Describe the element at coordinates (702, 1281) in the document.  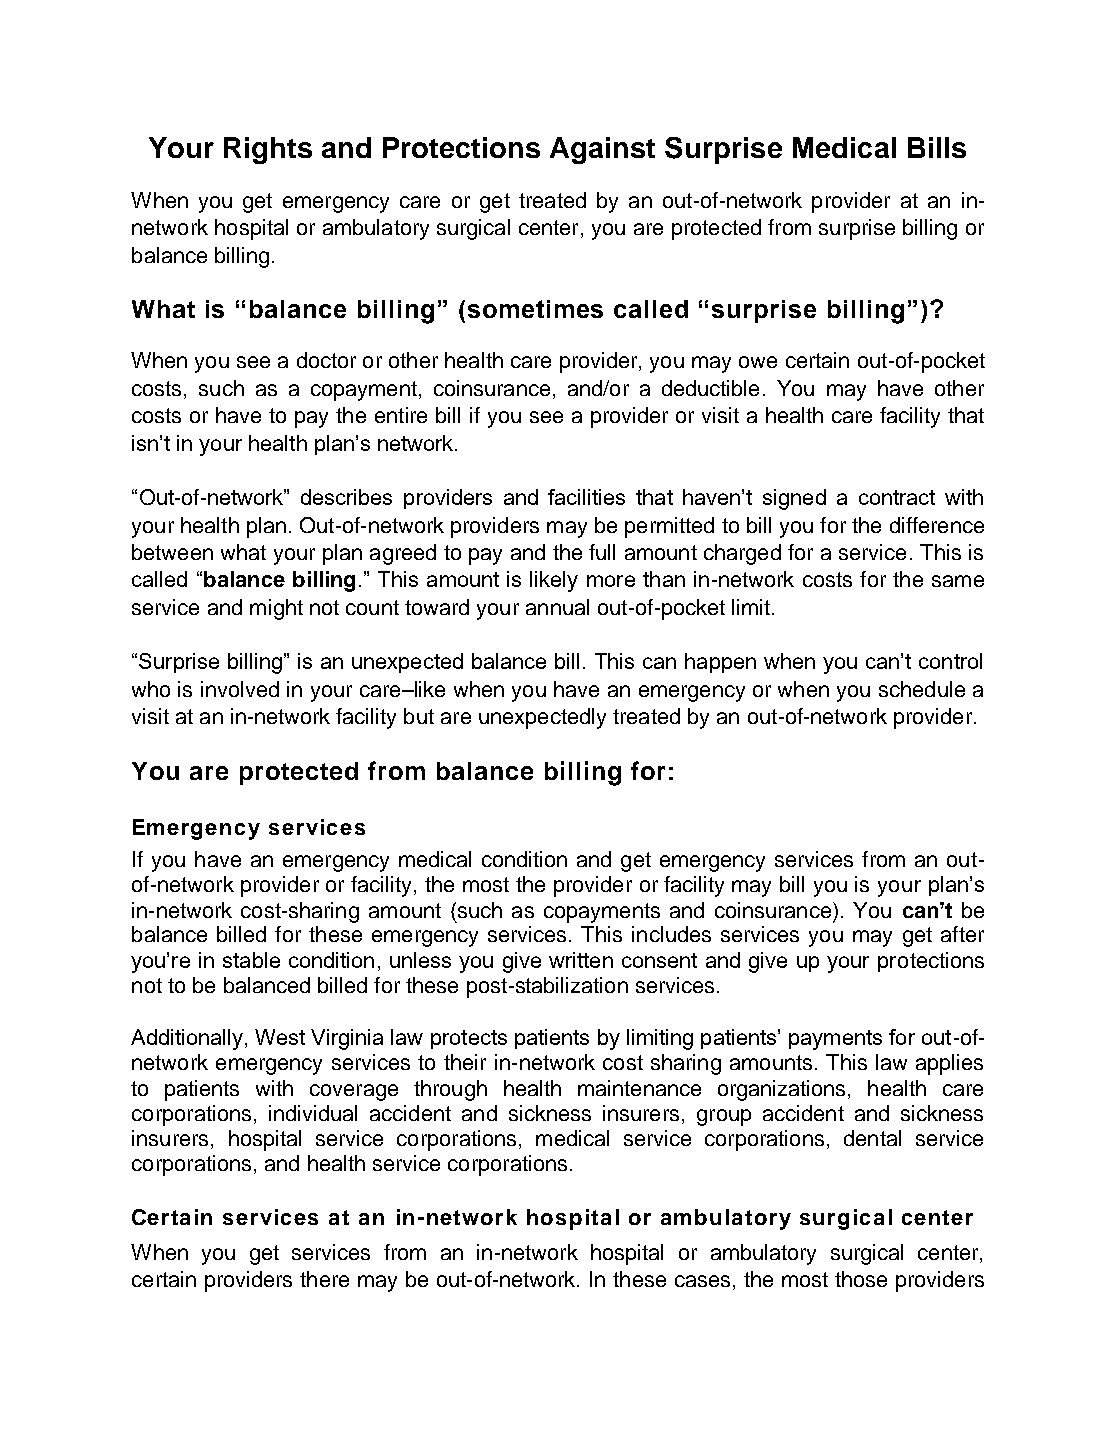
I see `cases` at that location.
